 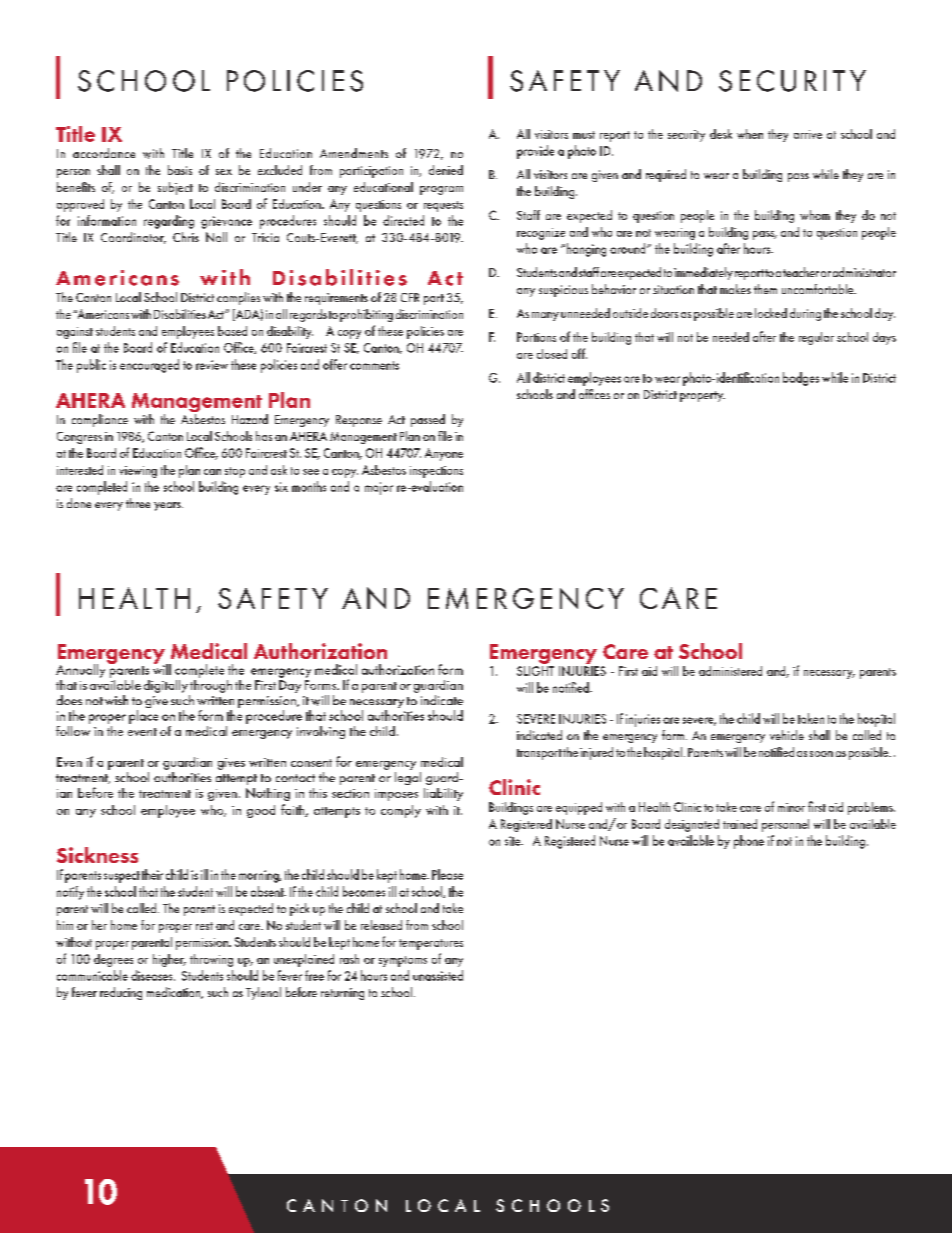 I want to click on unassisted, so click(x=438, y=975).
